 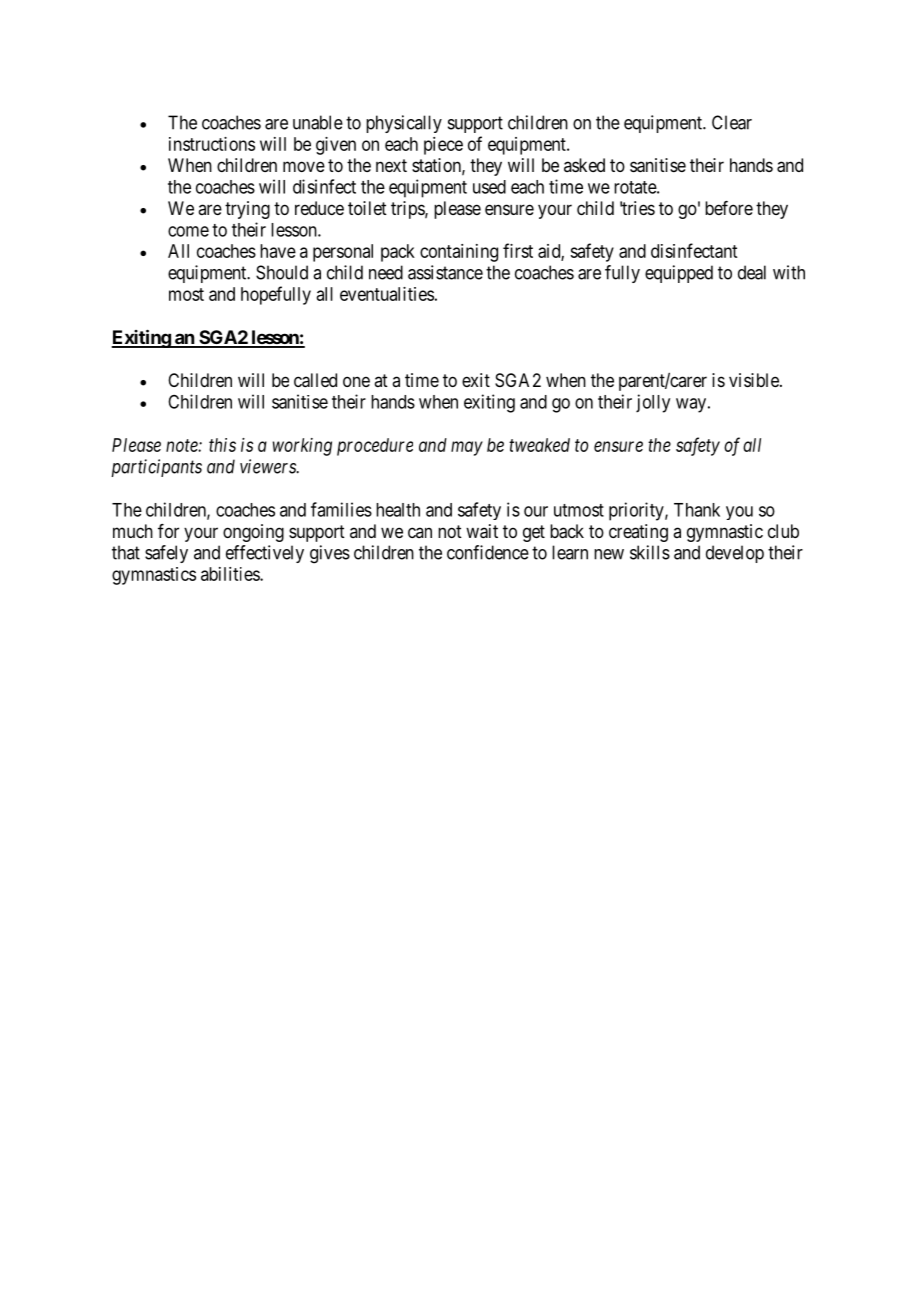 What do you see at coordinates (212, 144) in the screenshot?
I see `instructions` at bounding box center [212, 144].
